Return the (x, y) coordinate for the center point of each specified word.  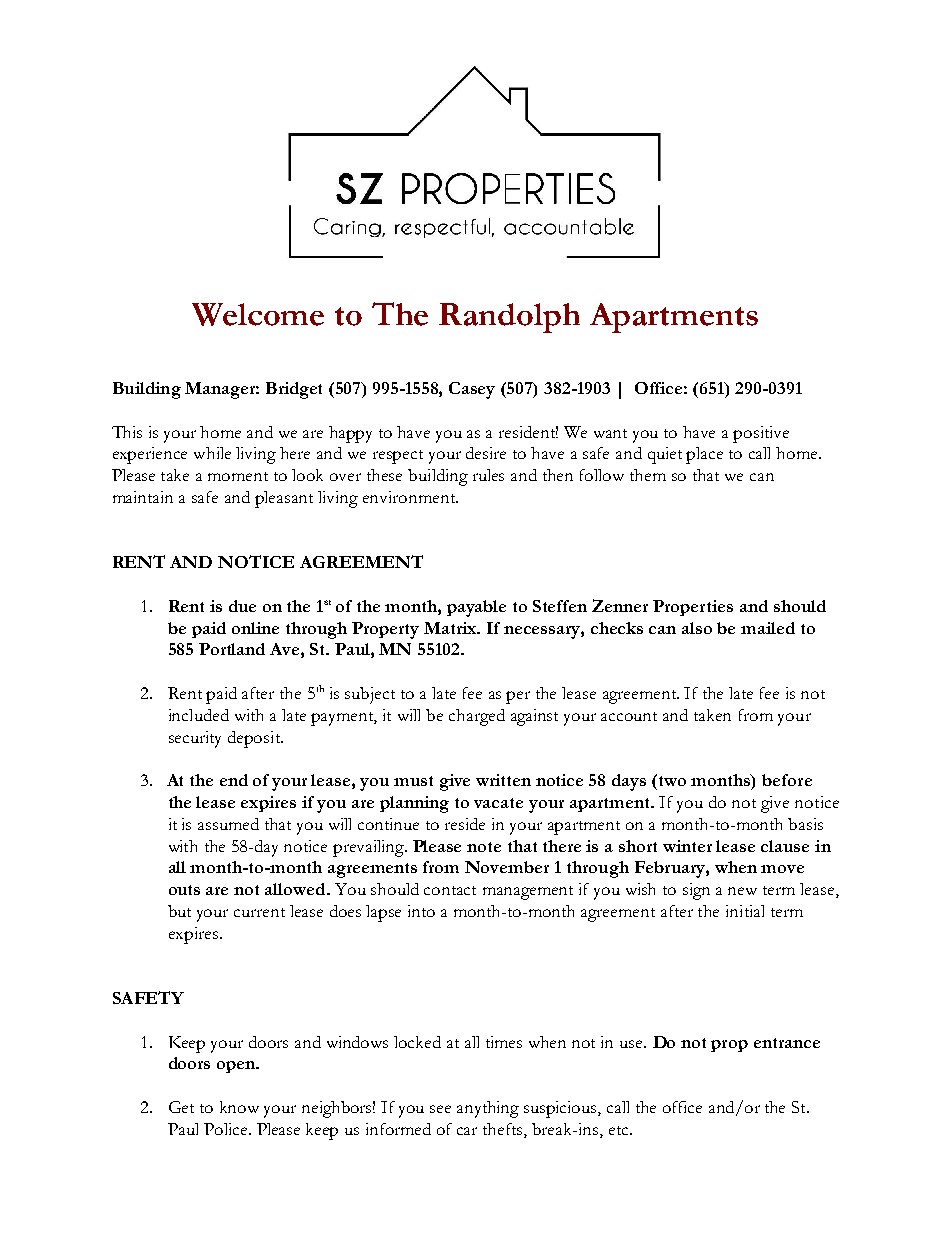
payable (476, 608)
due (242, 606)
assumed (228, 824)
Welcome (258, 314)
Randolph (509, 318)
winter (687, 846)
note (484, 847)
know (239, 1107)
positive (761, 434)
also (697, 628)
